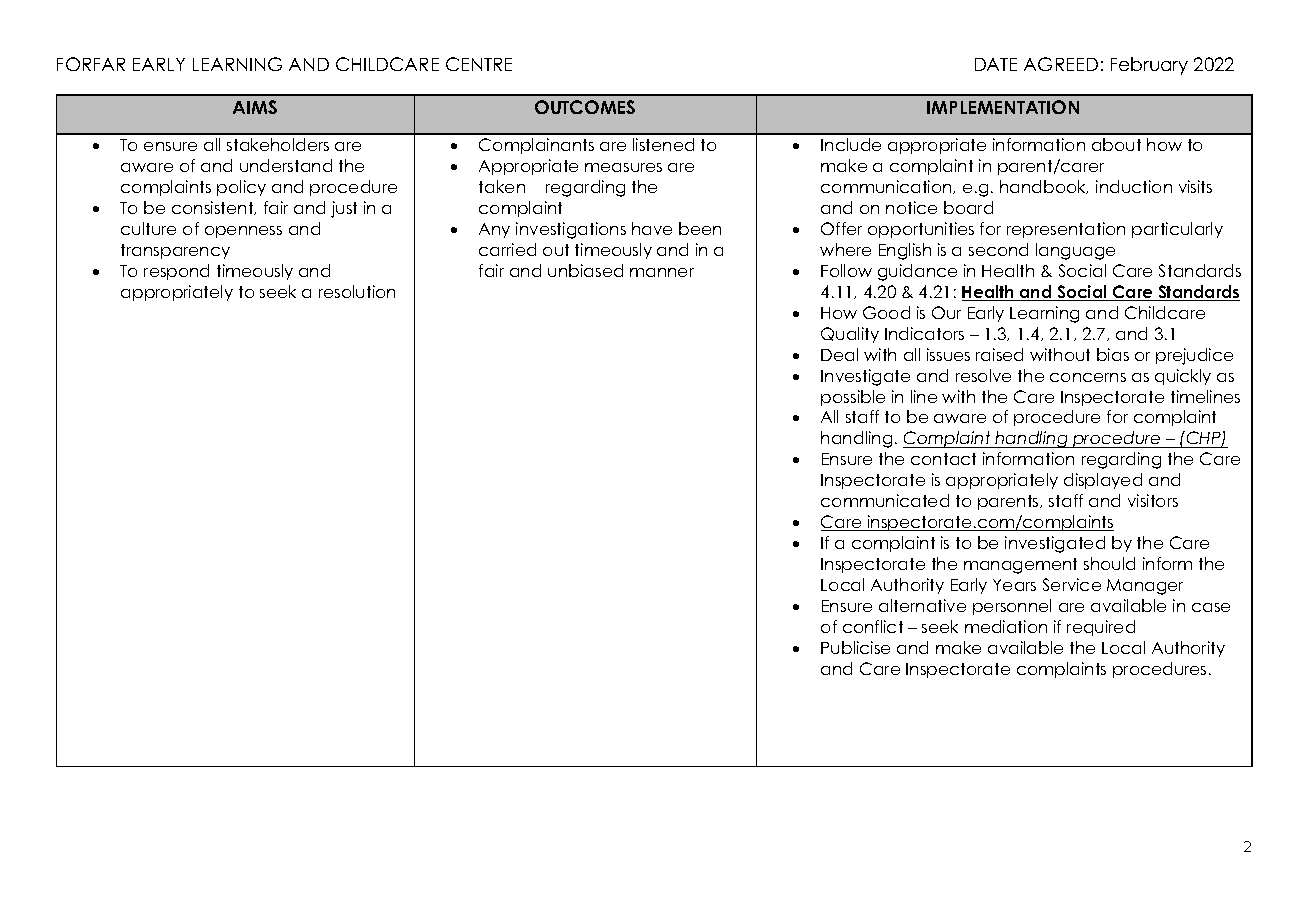  I want to click on concerns, so click(1088, 377).
